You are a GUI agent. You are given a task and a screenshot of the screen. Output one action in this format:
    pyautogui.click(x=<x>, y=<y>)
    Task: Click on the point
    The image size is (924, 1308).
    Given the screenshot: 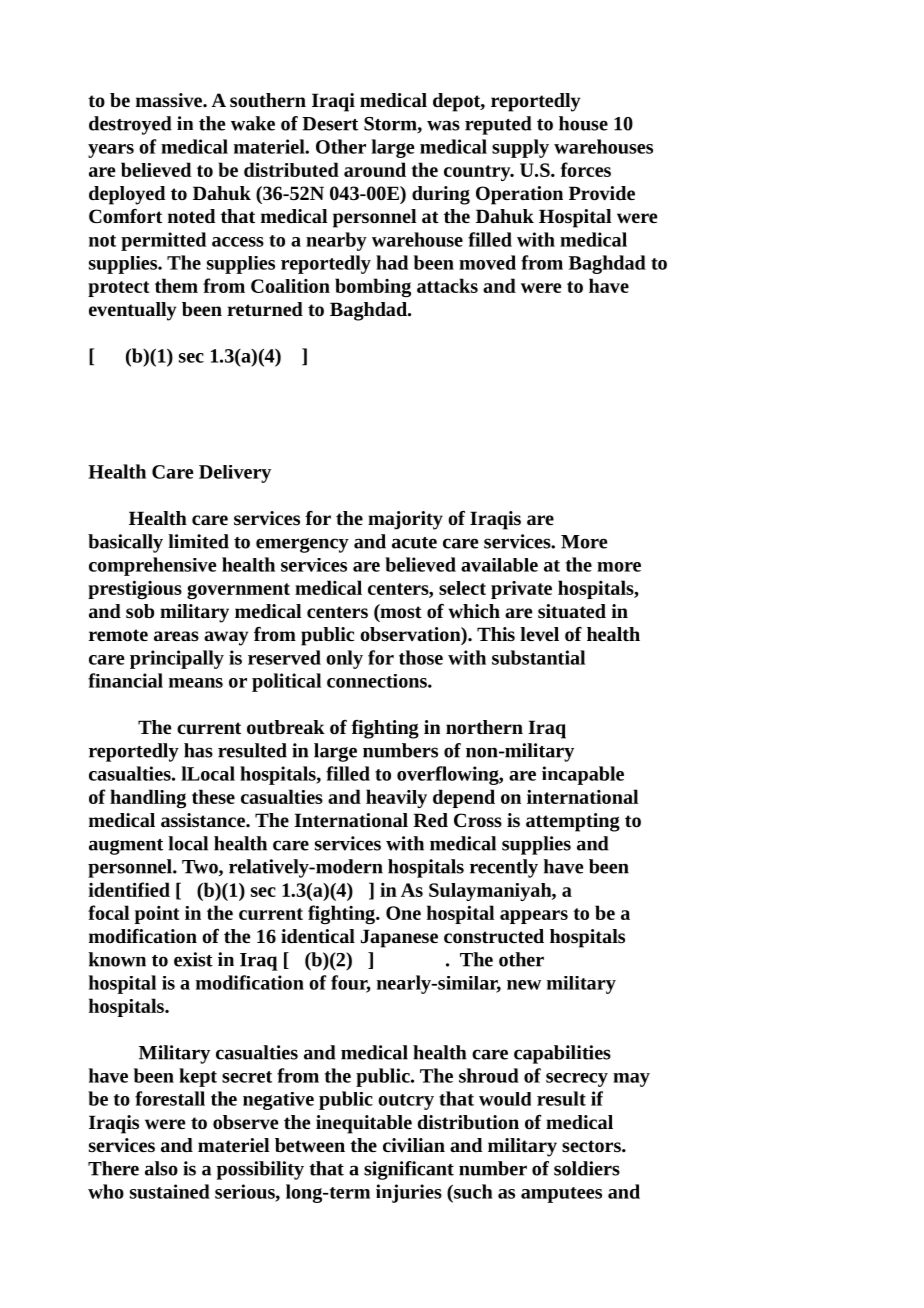 What is the action you would take?
    pyautogui.click(x=157, y=915)
